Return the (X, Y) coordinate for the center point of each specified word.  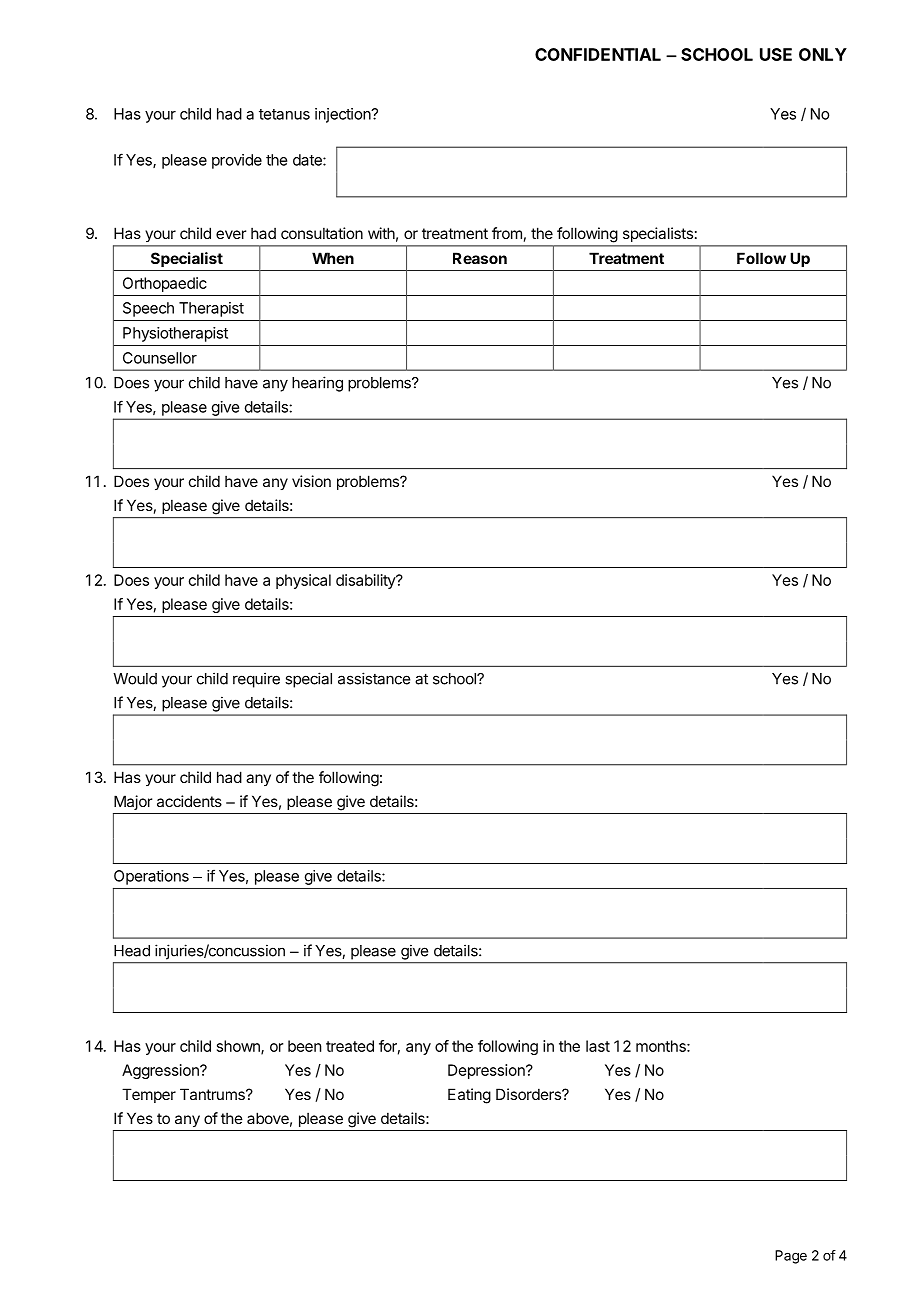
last (598, 1046)
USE (776, 54)
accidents (189, 801)
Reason (480, 258)
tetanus (284, 114)
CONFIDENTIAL (598, 54)
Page (791, 1257)
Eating (469, 1096)
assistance (374, 678)
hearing (317, 384)
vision (311, 481)
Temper (149, 1095)
